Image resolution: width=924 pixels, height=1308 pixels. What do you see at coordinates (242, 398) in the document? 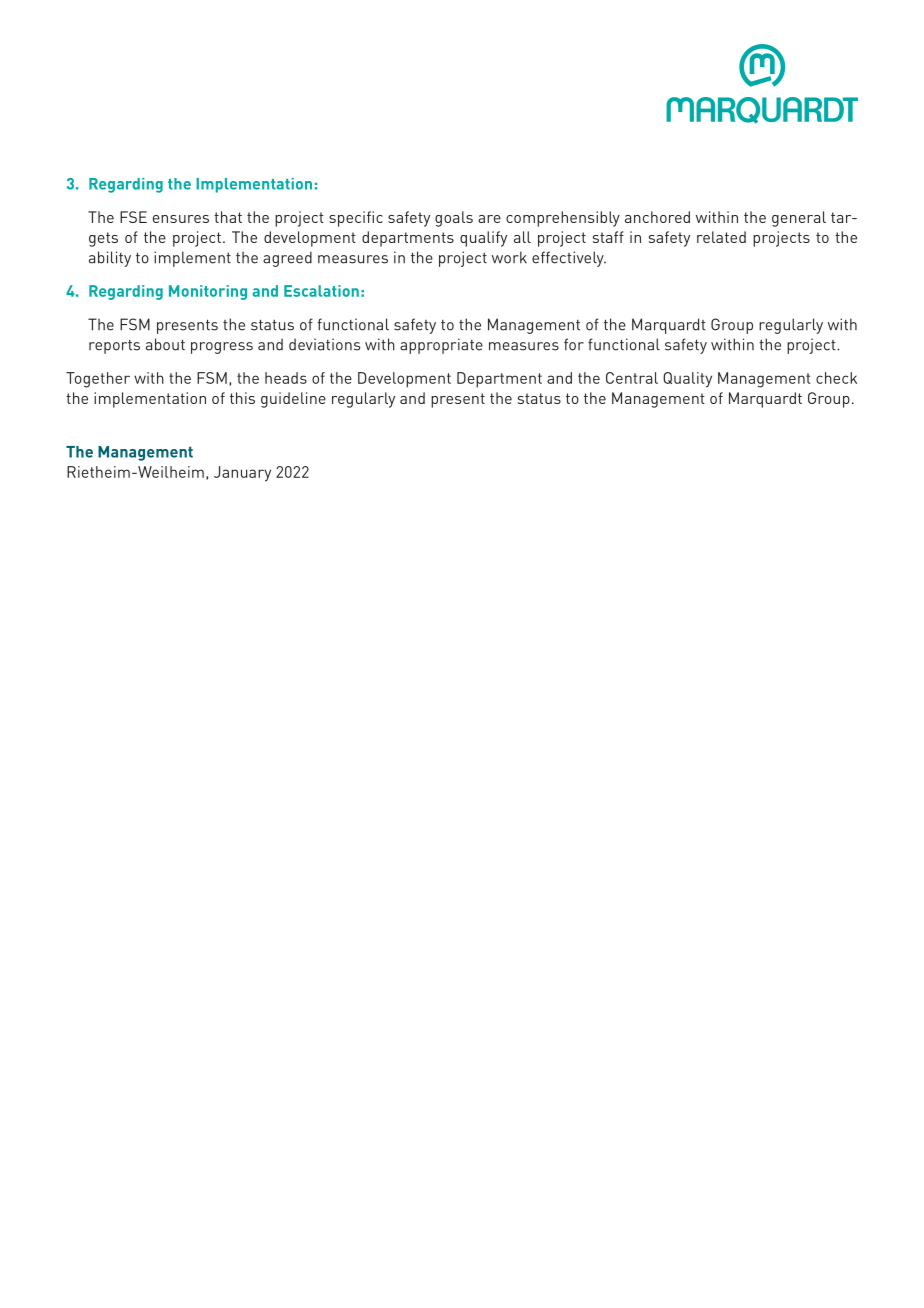
I see `this` at bounding box center [242, 398].
